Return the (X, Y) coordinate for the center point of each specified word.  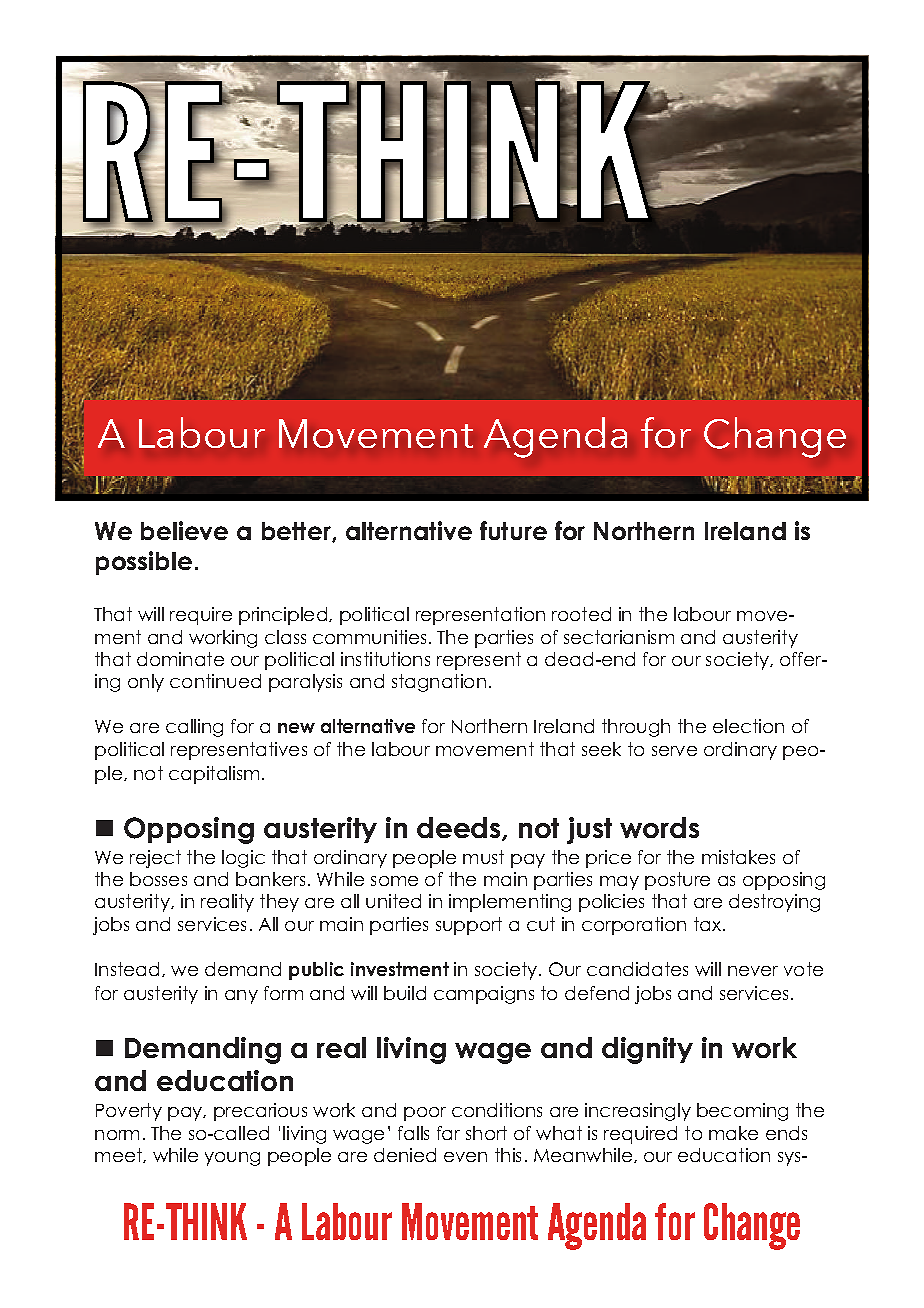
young (232, 1159)
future (513, 530)
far (448, 1133)
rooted (581, 614)
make (733, 1133)
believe (184, 530)
